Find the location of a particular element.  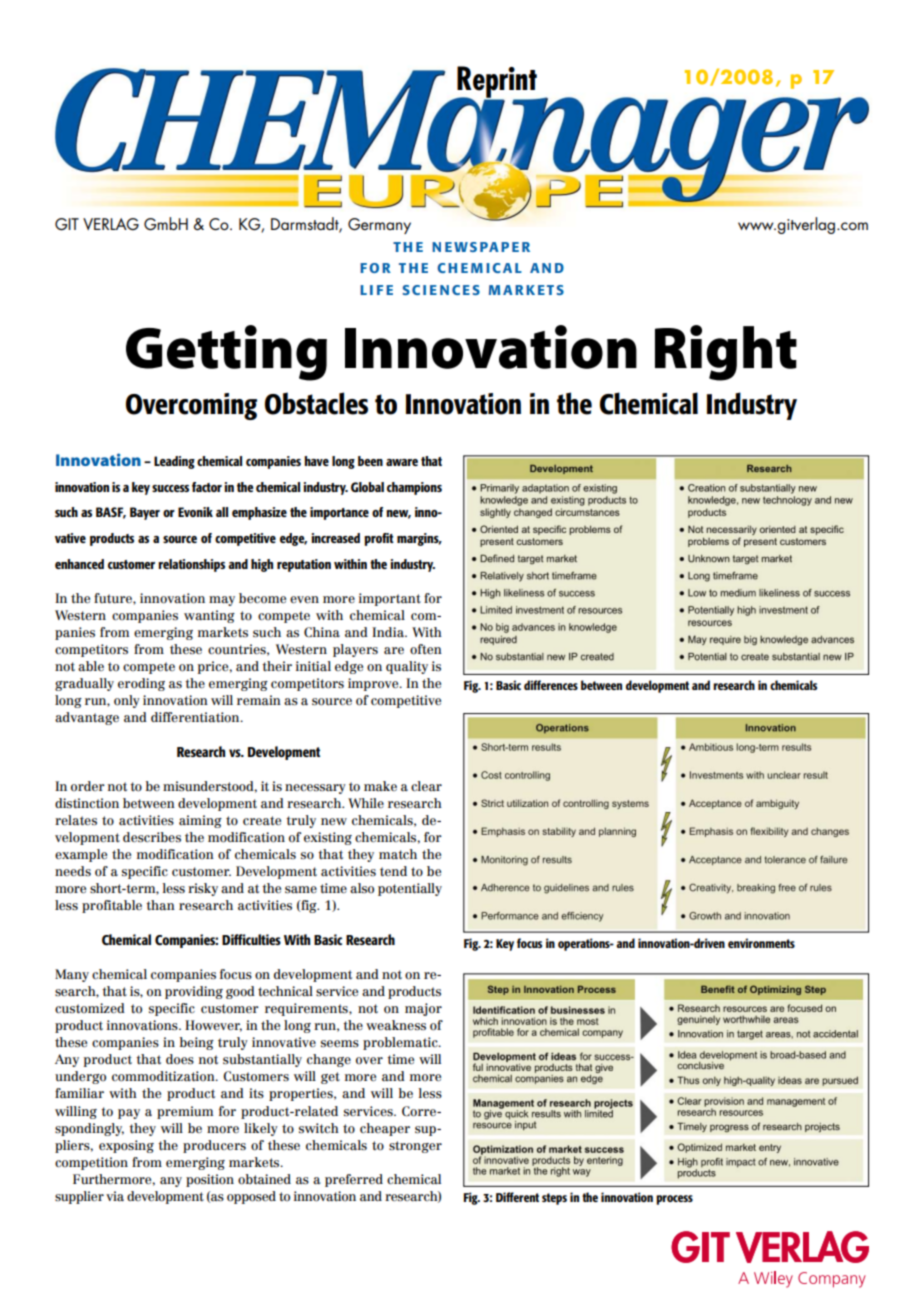

clear is located at coordinates (426, 786).
